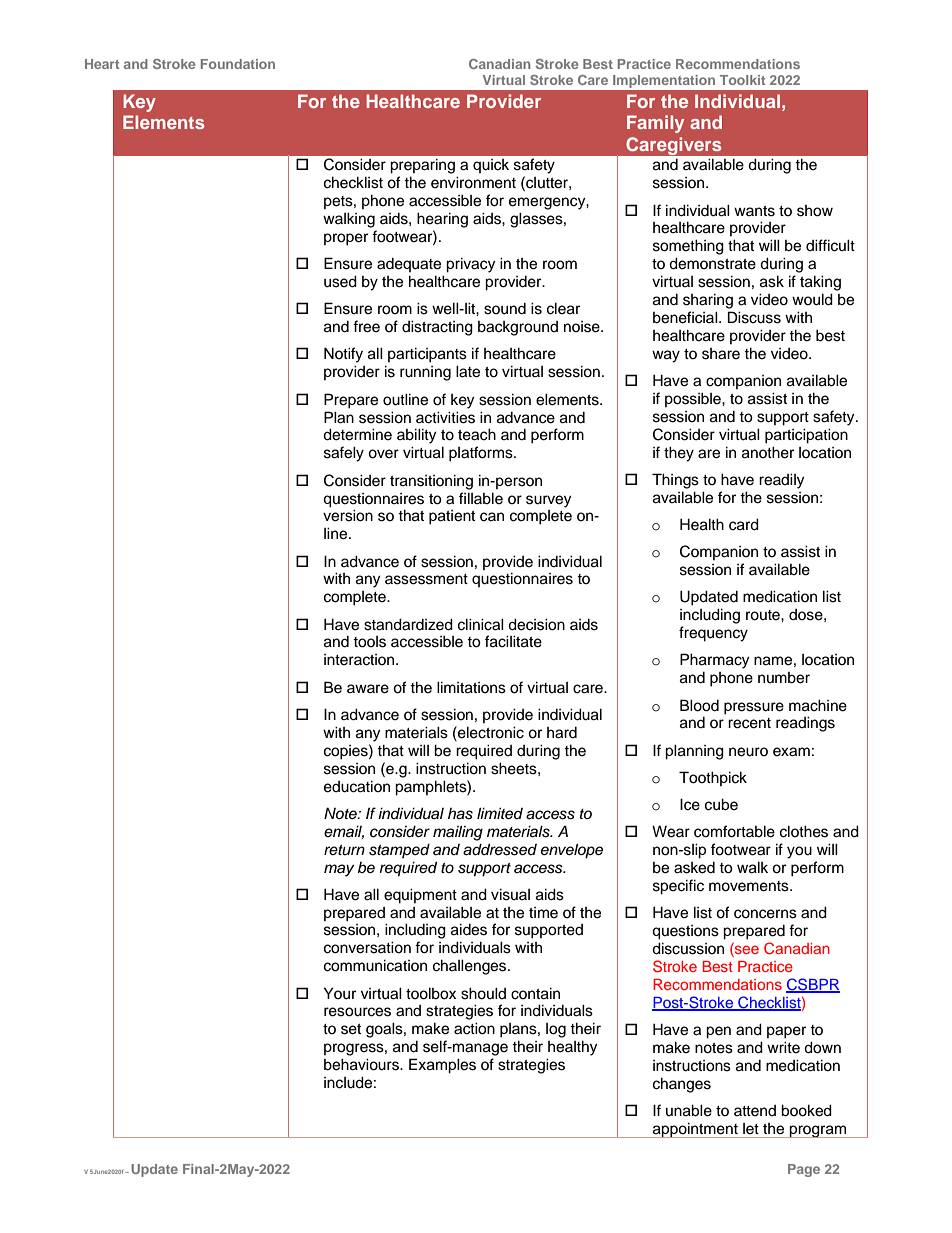 This document has width=952, height=1233. Describe the element at coordinates (469, 929) in the document. I see `aides` at that location.
